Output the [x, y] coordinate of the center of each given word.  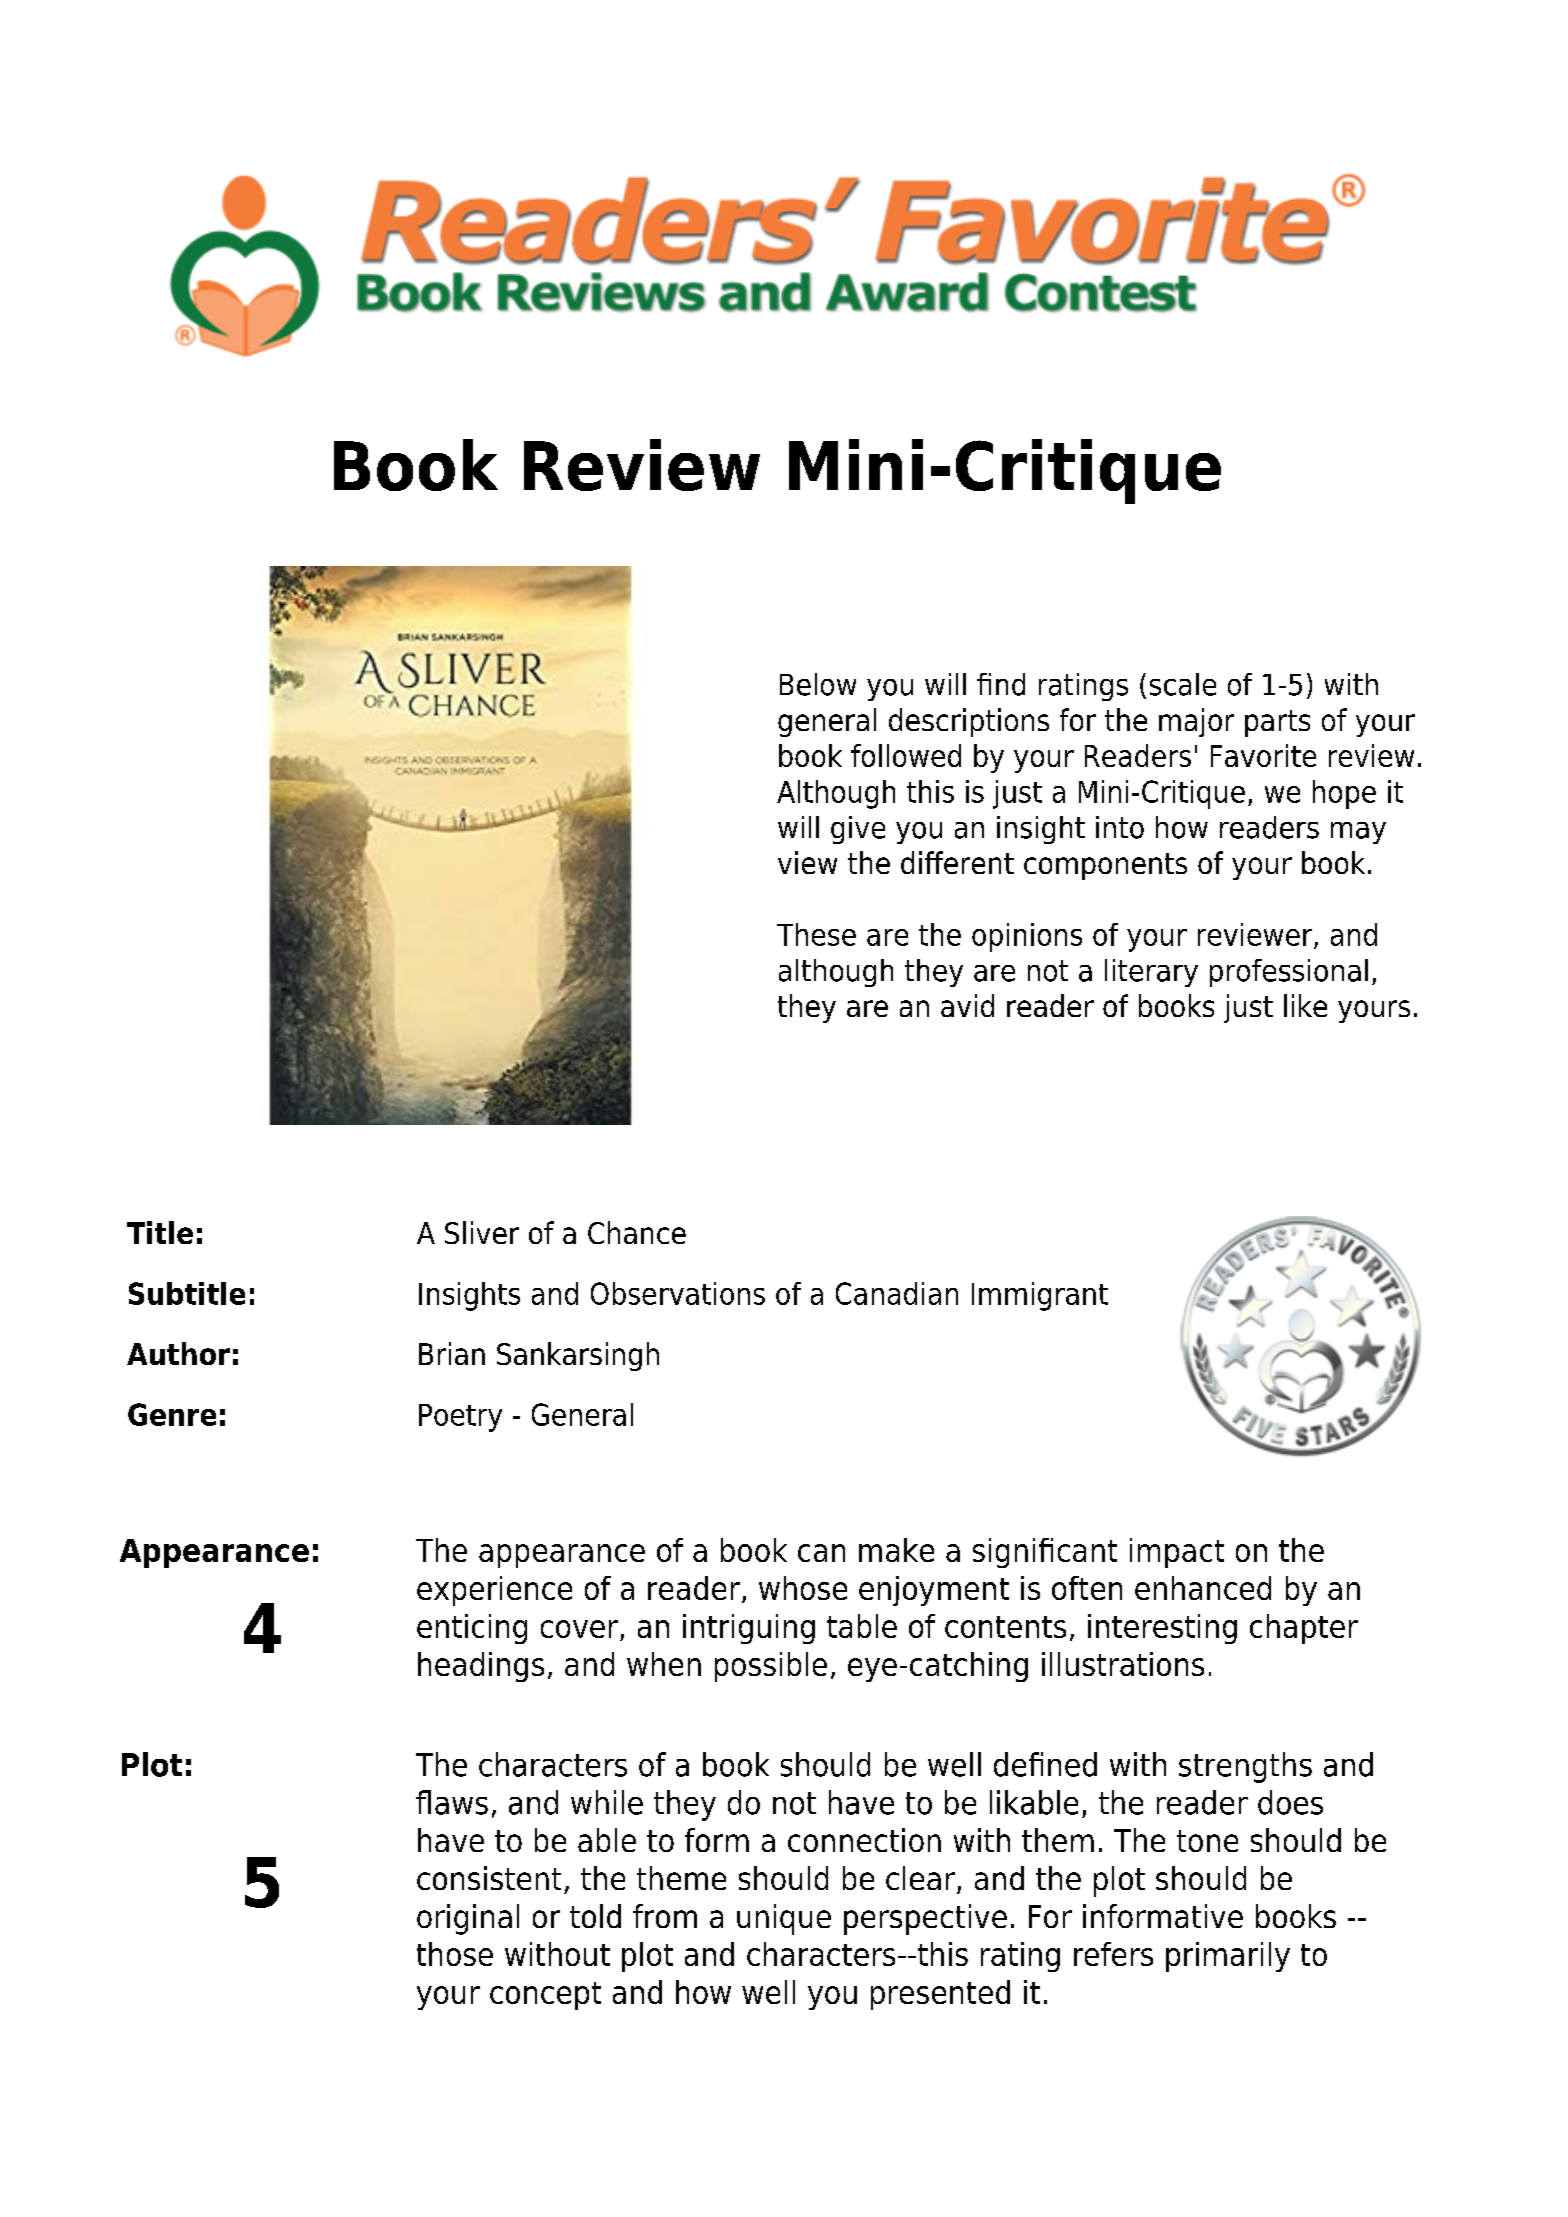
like [1305, 1005]
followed [906, 755]
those [455, 1954]
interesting [1162, 1629]
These [816, 934]
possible [771, 1667]
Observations [678, 1293]
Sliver [482, 1232]
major [1196, 722]
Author [178, 1353]
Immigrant [1040, 1296]
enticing [472, 1629]
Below [818, 684]
